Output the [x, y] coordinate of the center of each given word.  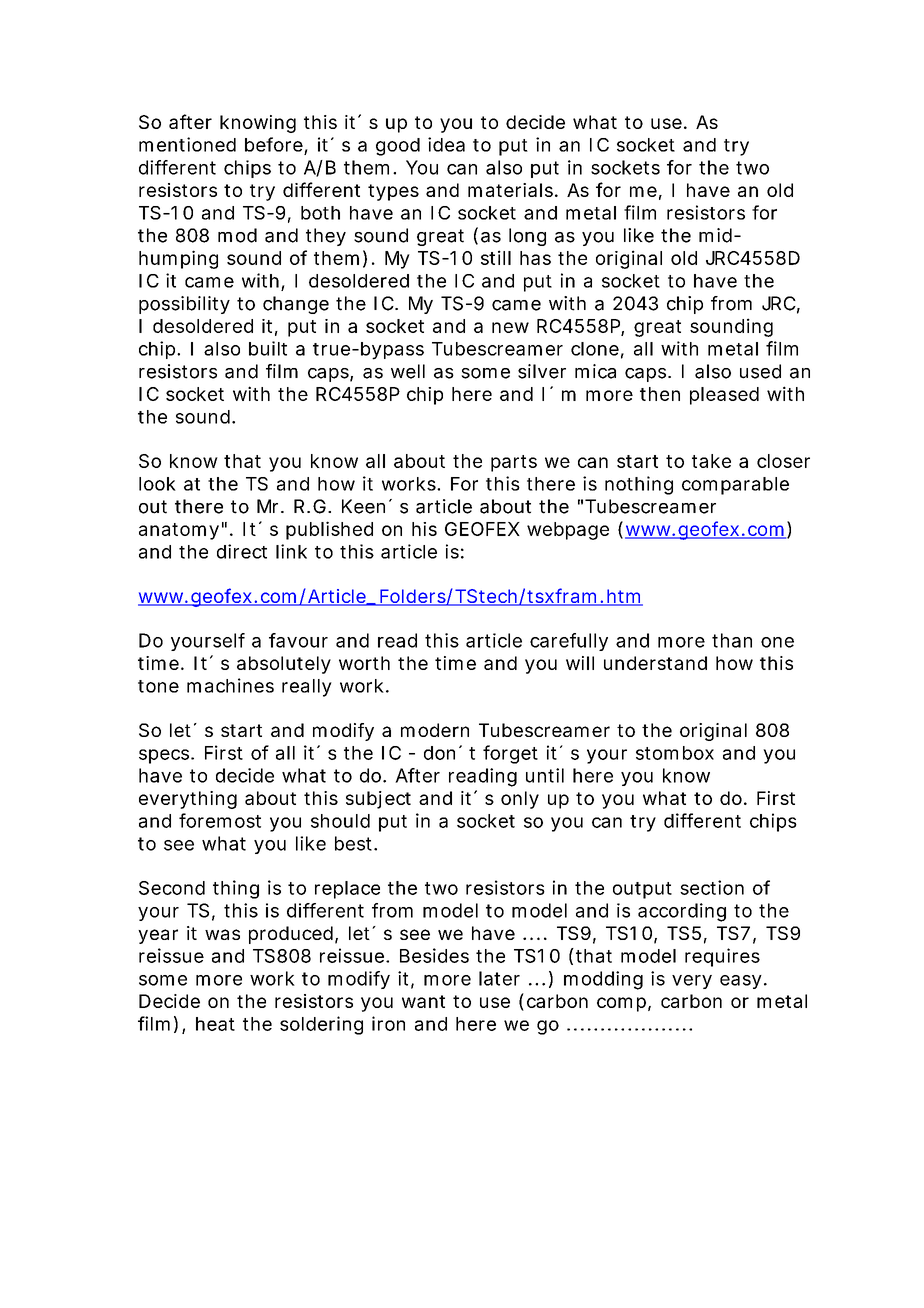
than [732, 640]
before [274, 144]
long [527, 237]
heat [215, 1024]
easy [741, 982]
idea [446, 144]
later [499, 978]
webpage [568, 531]
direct [242, 551]
